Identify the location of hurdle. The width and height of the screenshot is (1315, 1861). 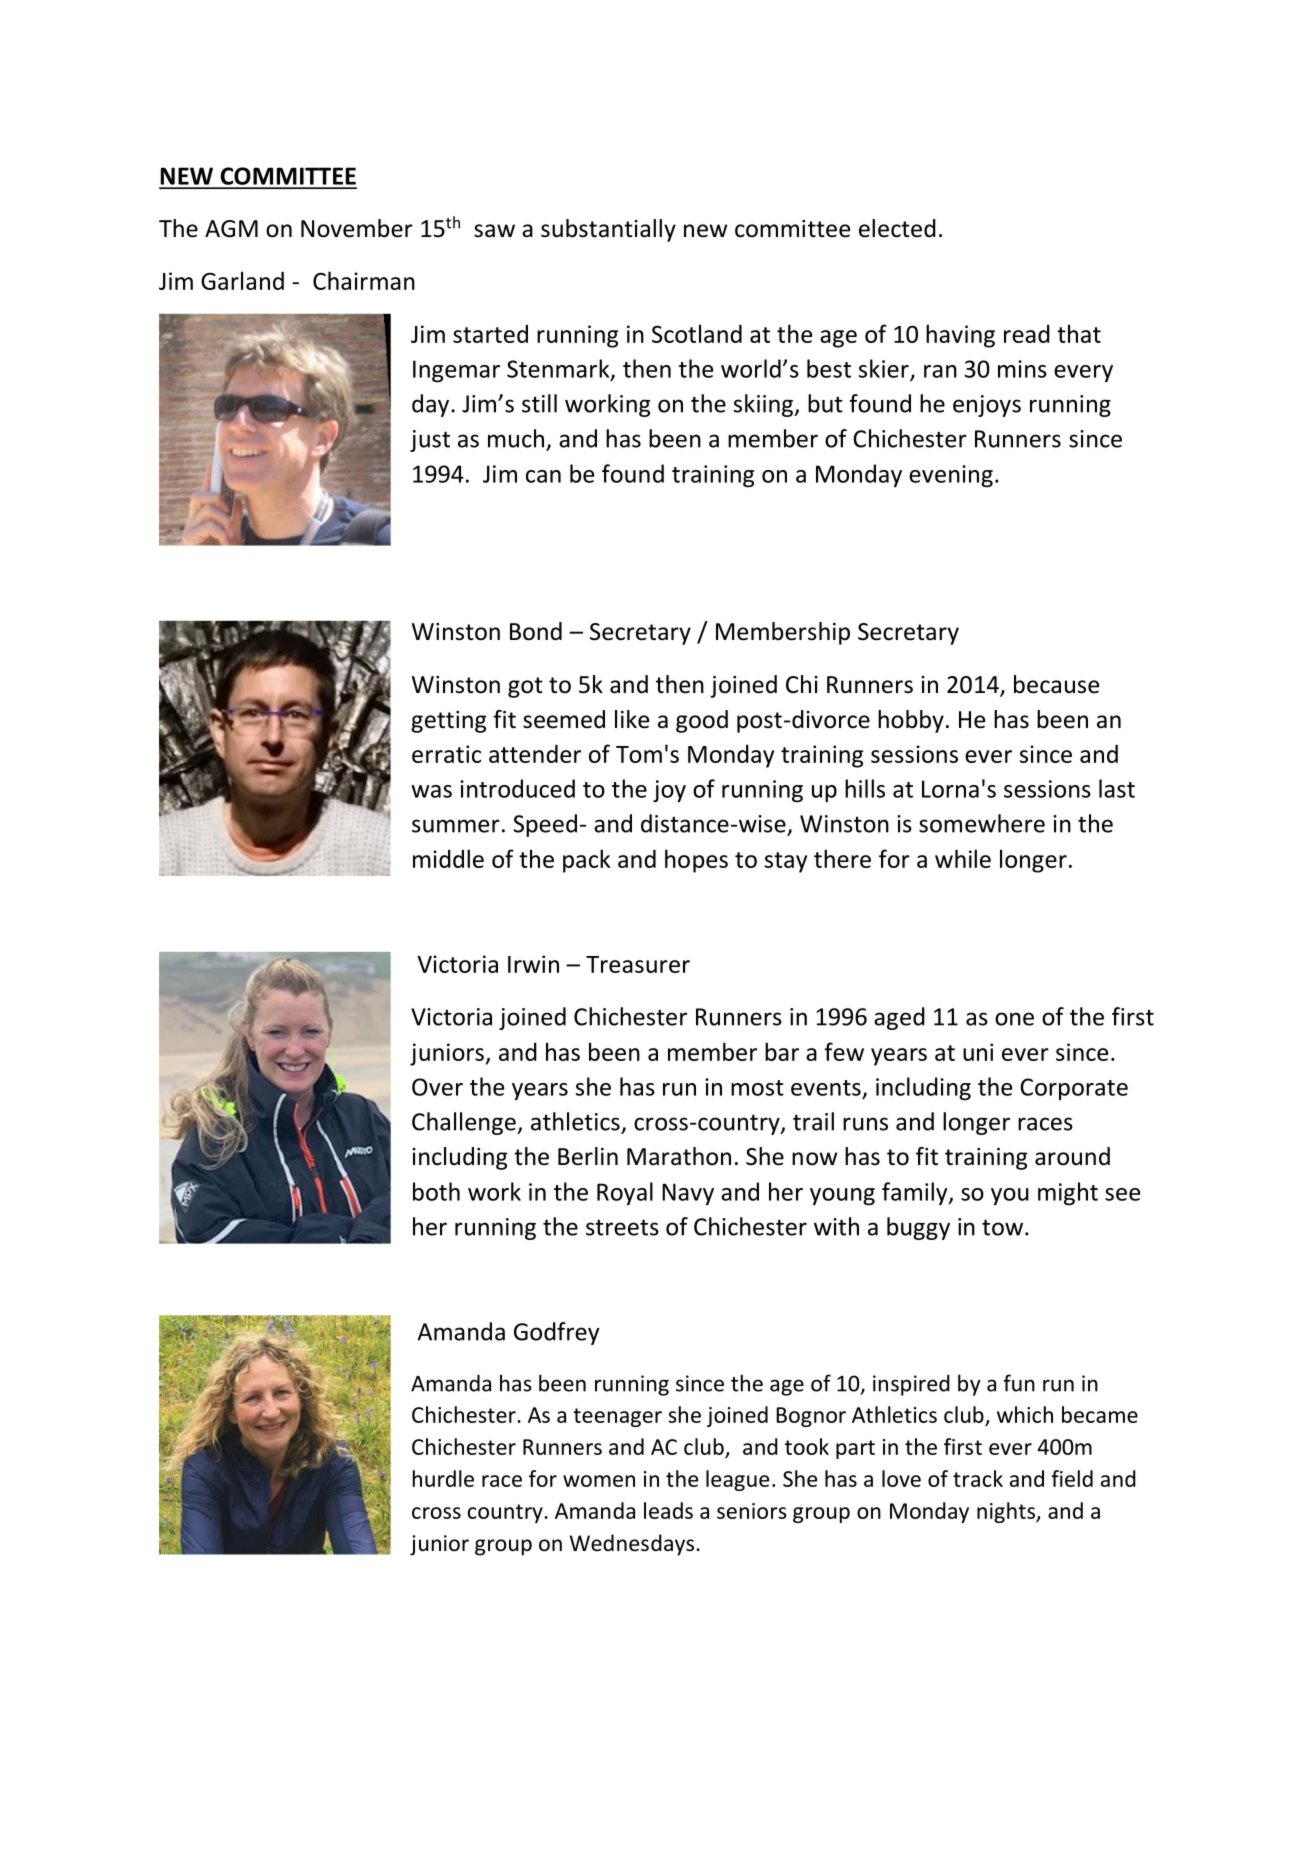
(443, 1478).
